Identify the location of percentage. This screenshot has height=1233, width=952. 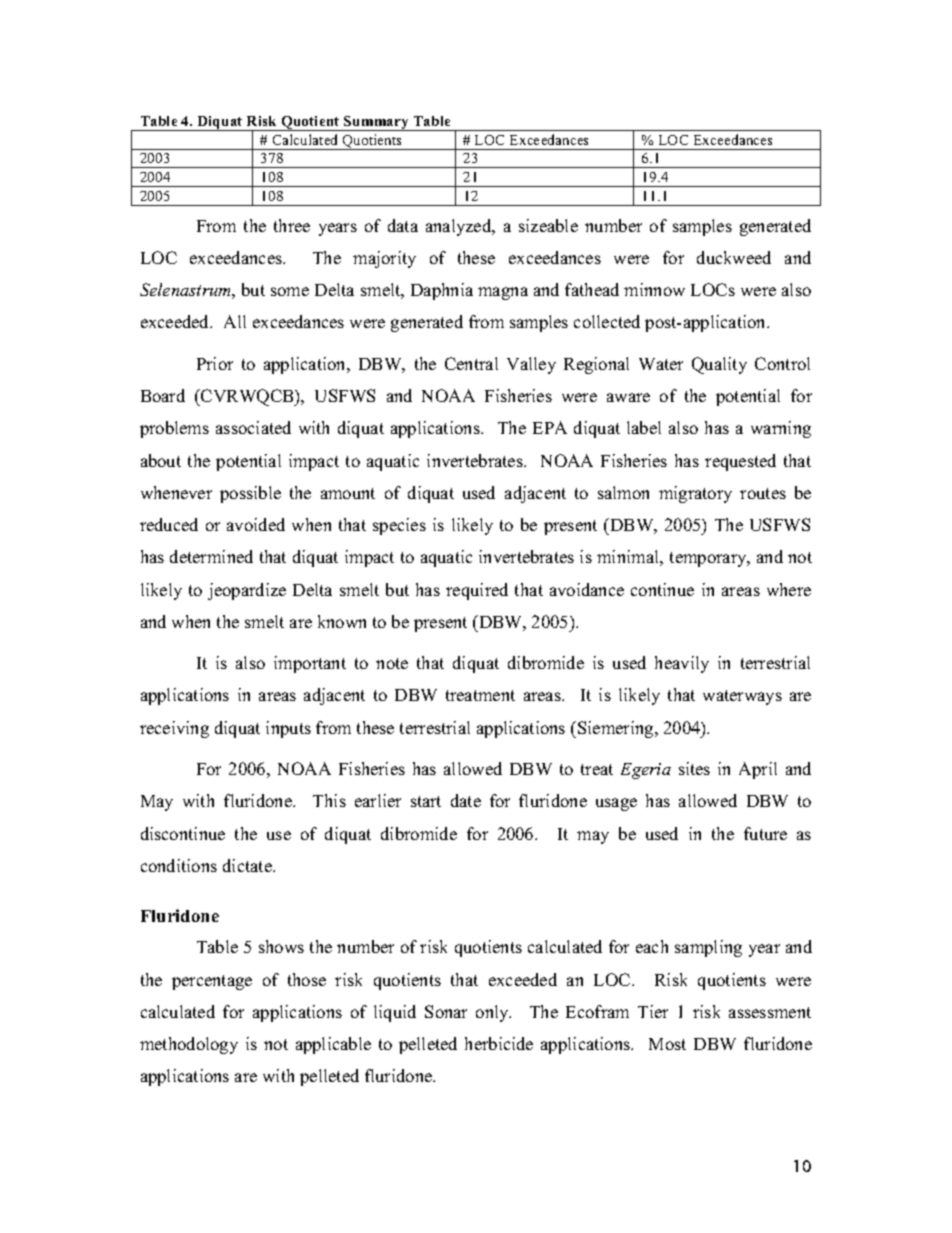
(212, 982).
